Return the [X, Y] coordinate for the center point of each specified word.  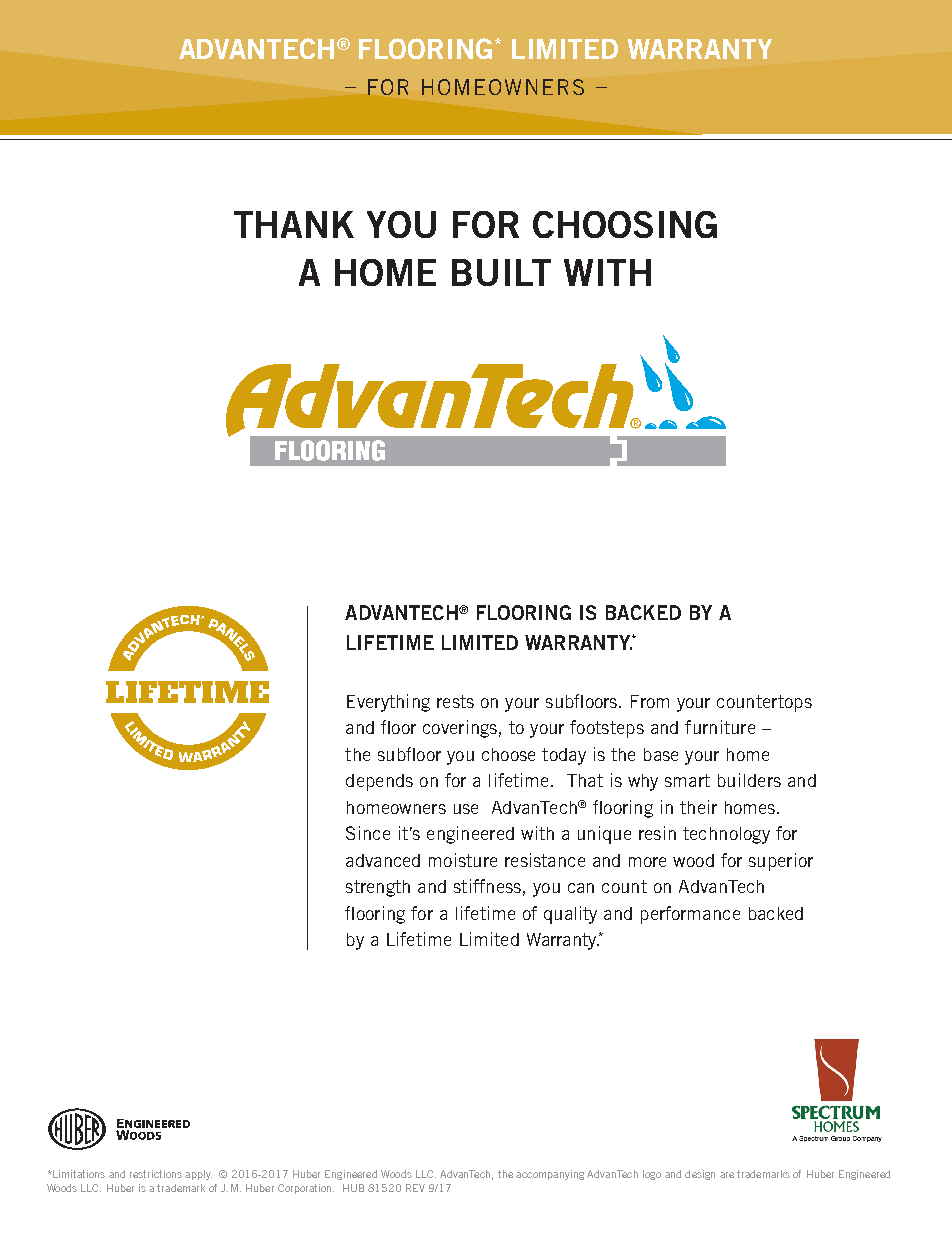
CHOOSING [625, 224]
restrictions [156, 1174]
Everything [388, 703]
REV [415, 1188]
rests [455, 701]
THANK [294, 224]
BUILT [501, 272]
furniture [720, 727]
